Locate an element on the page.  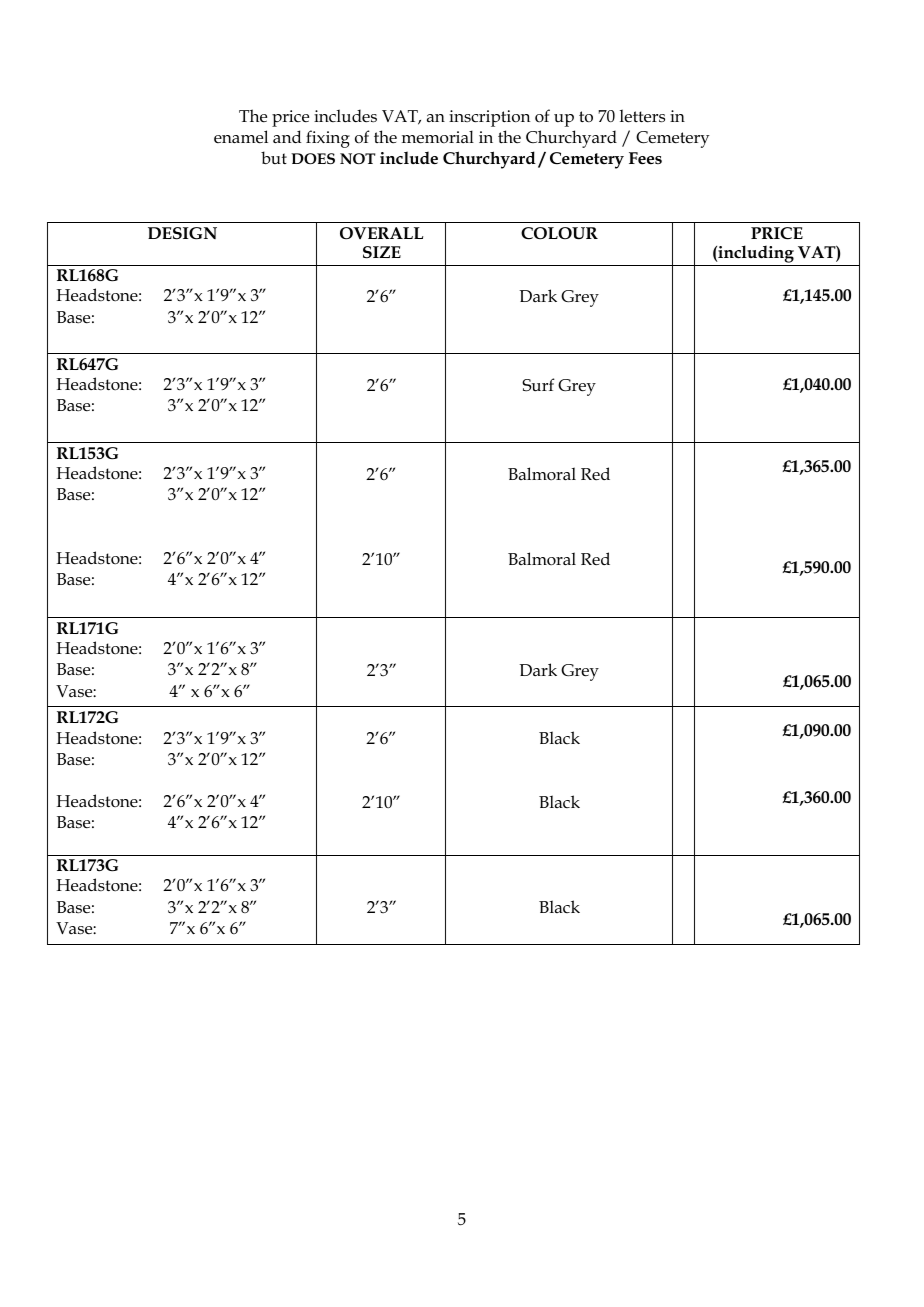
DOES is located at coordinates (313, 158).
